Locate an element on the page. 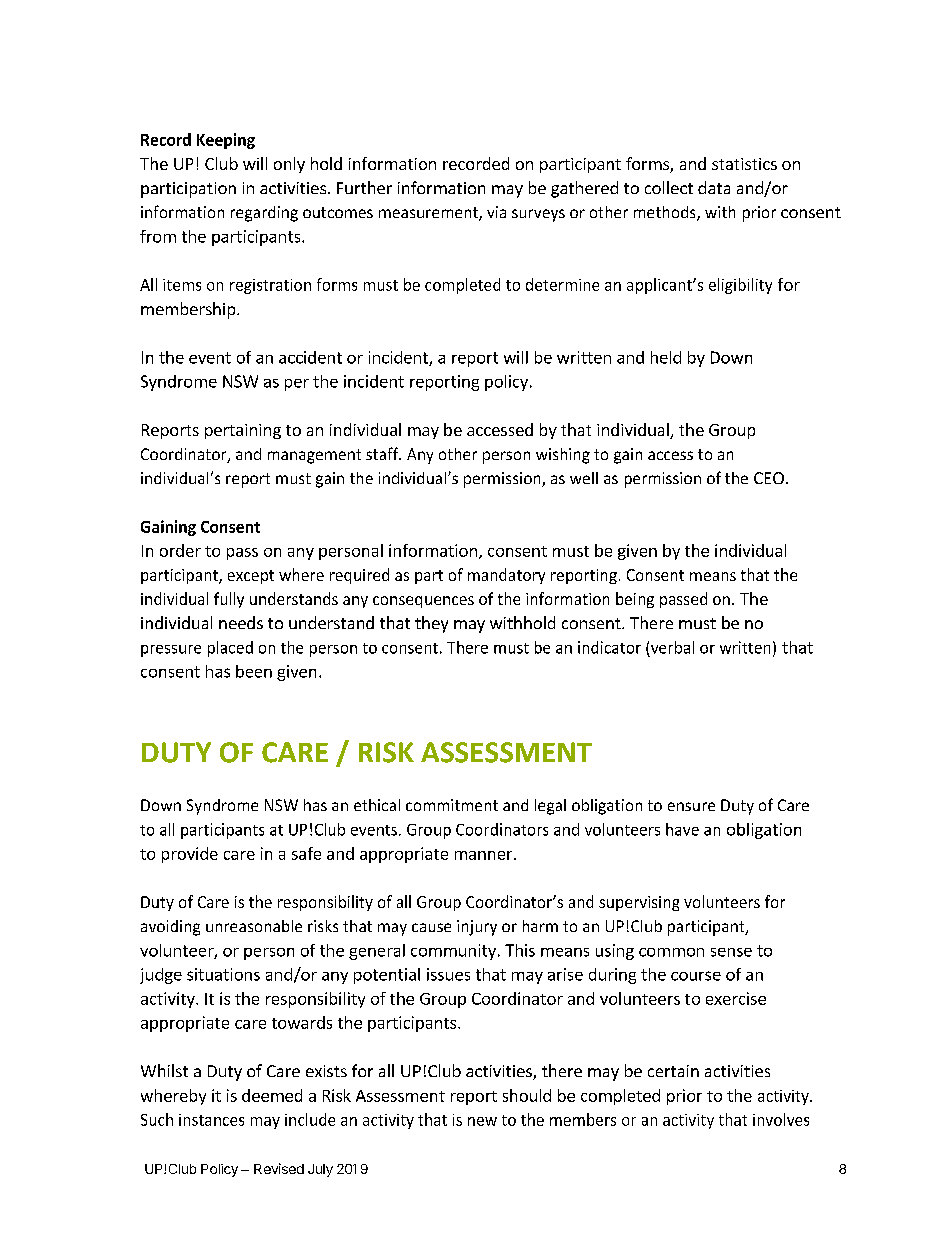  pertaining is located at coordinates (243, 431).
